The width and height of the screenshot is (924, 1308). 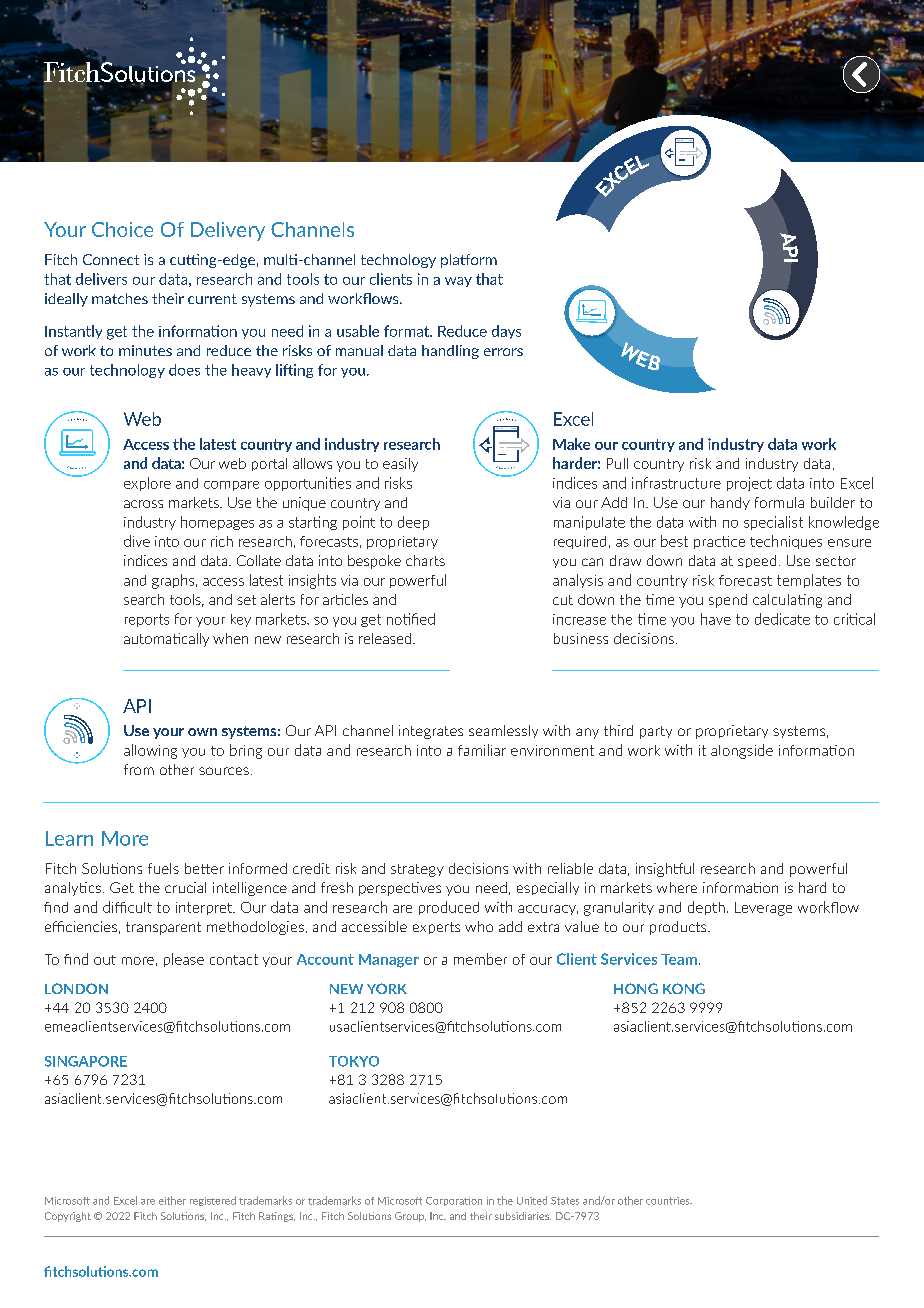 I want to click on Connect, so click(x=111, y=259).
